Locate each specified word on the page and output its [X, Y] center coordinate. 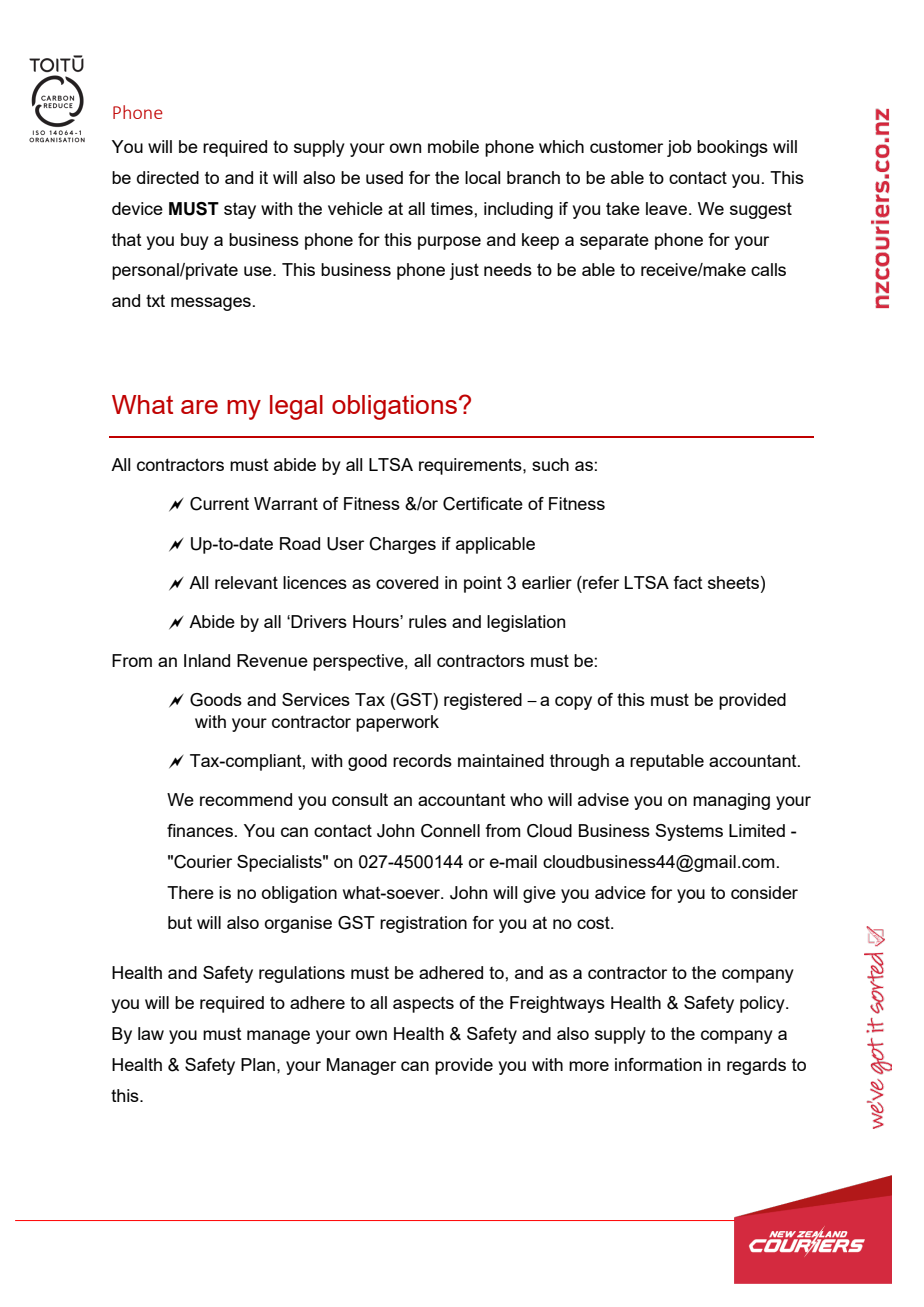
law [151, 1033]
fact [688, 582]
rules [428, 621]
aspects [423, 1005]
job [679, 148]
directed [168, 177]
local [482, 177]
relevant [246, 582]
